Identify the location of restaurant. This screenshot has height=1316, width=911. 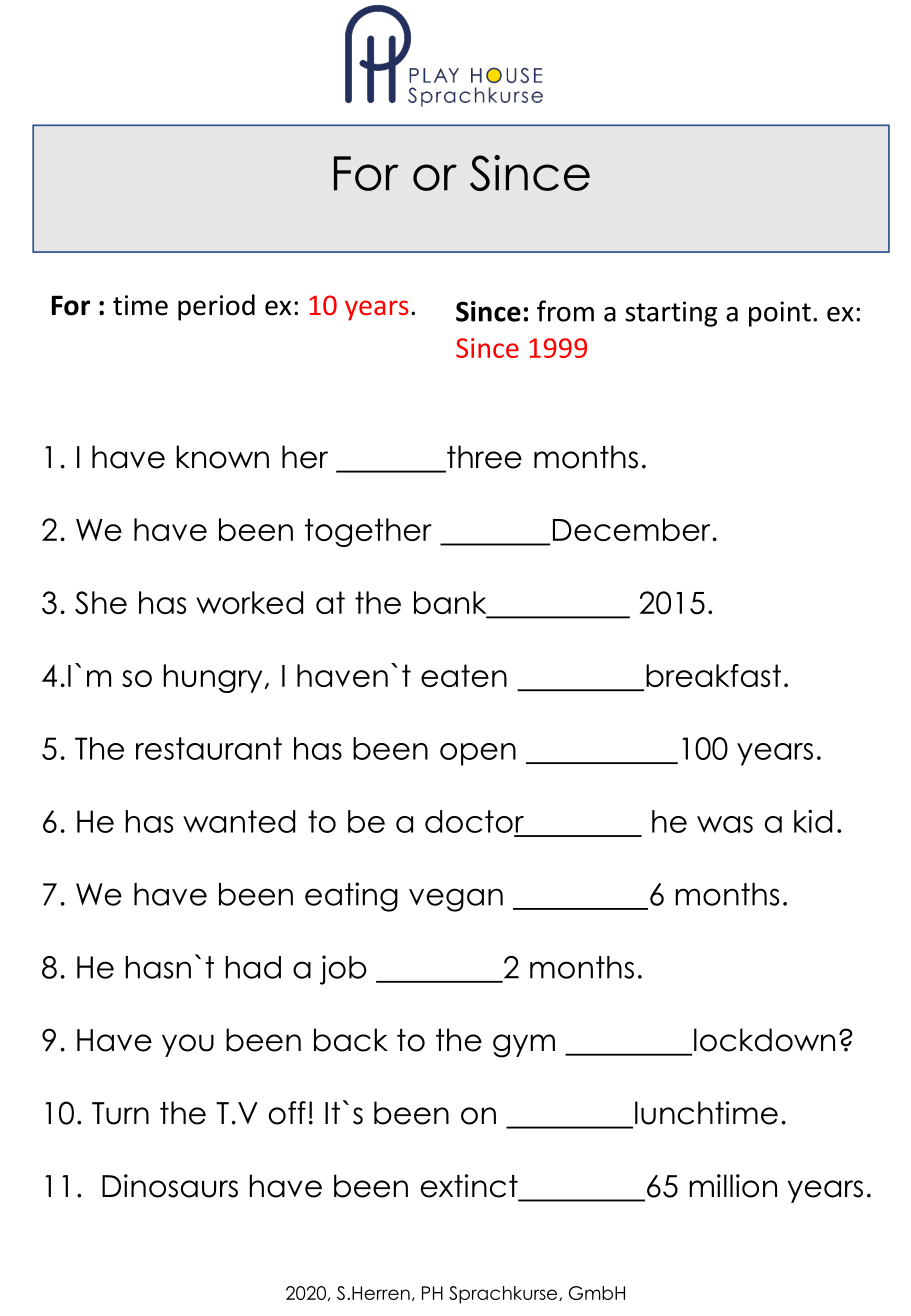
(209, 748).
